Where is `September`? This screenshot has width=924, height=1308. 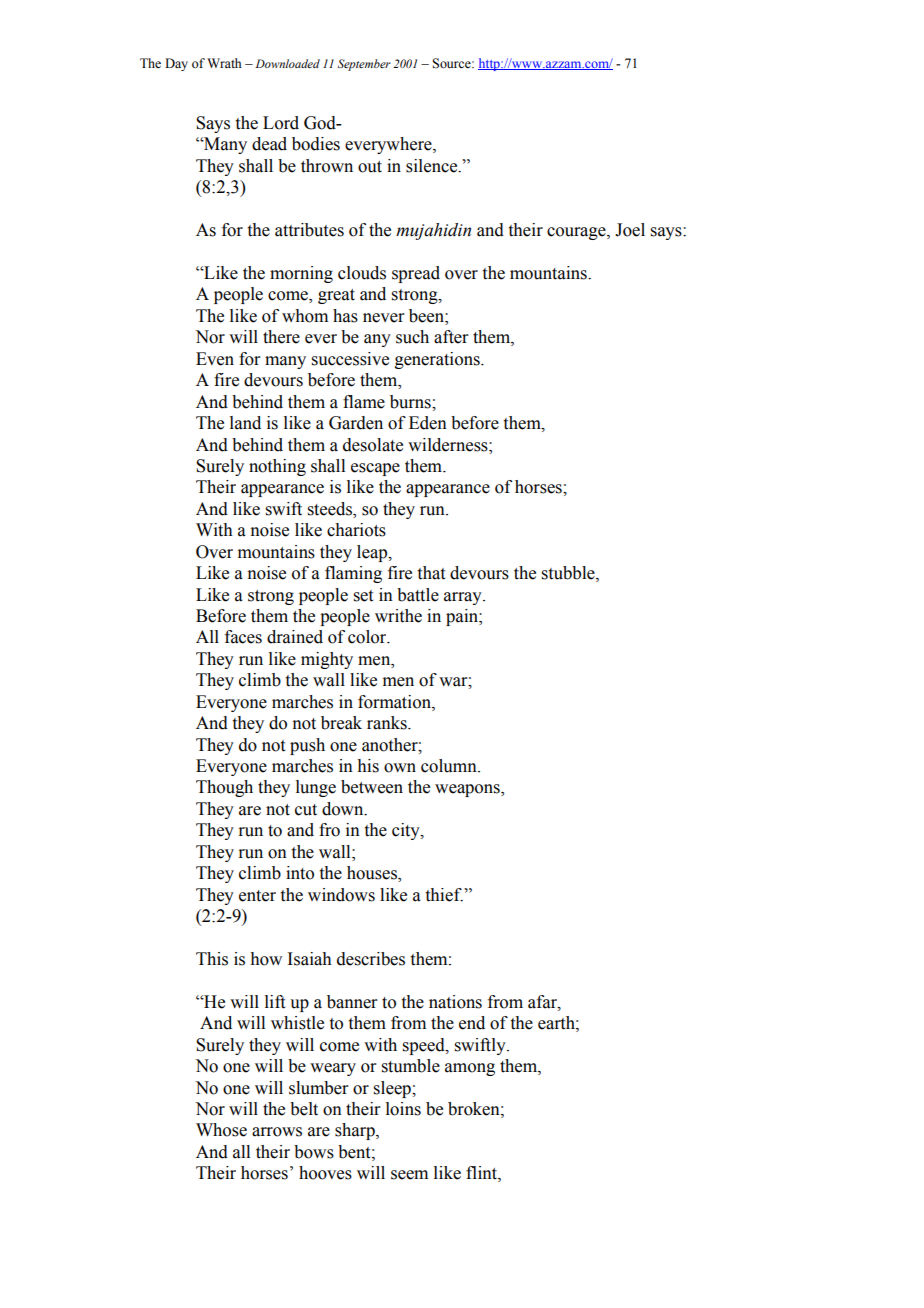 September is located at coordinates (364, 65).
